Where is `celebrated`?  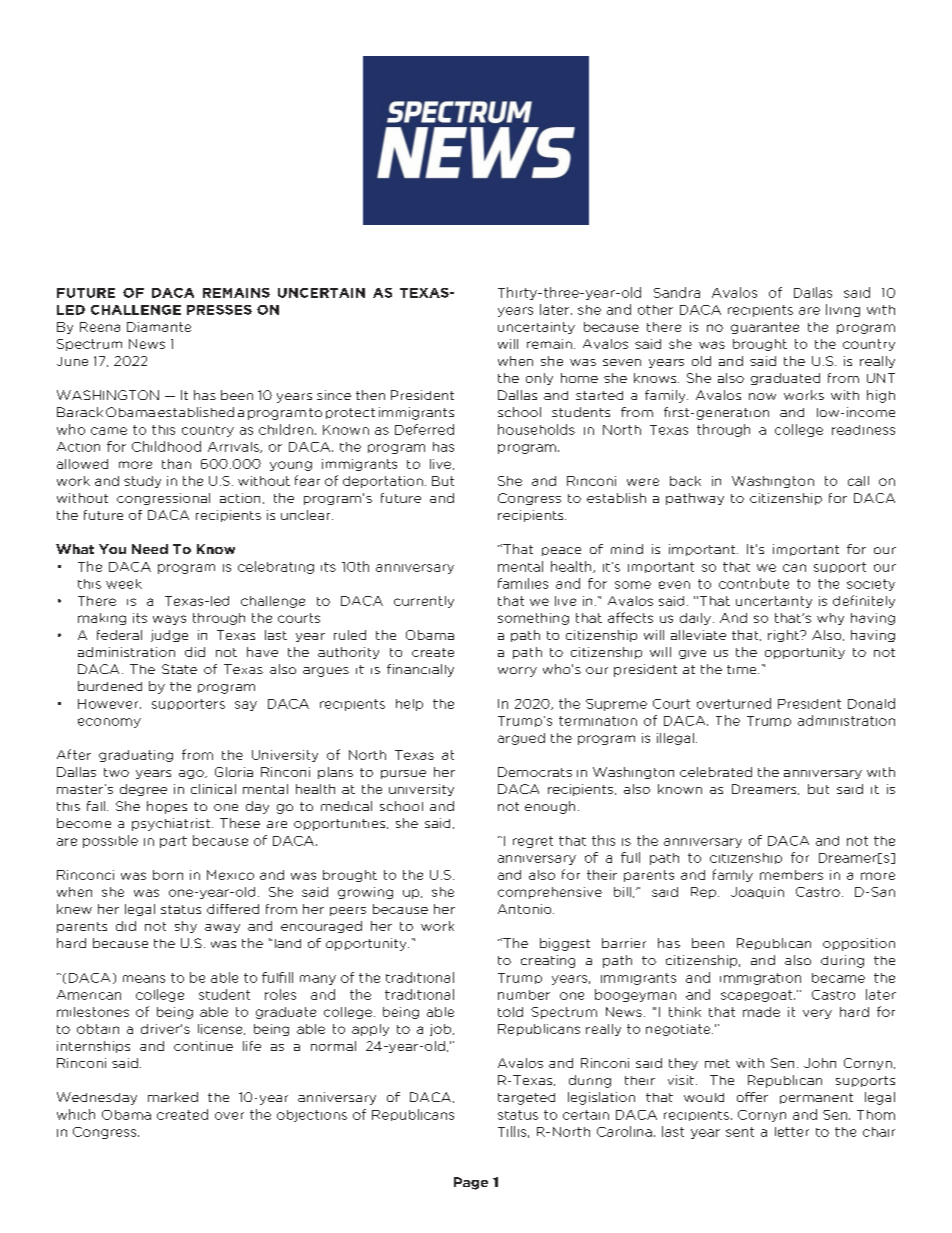 celebrated is located at coordinates (716, 772).
